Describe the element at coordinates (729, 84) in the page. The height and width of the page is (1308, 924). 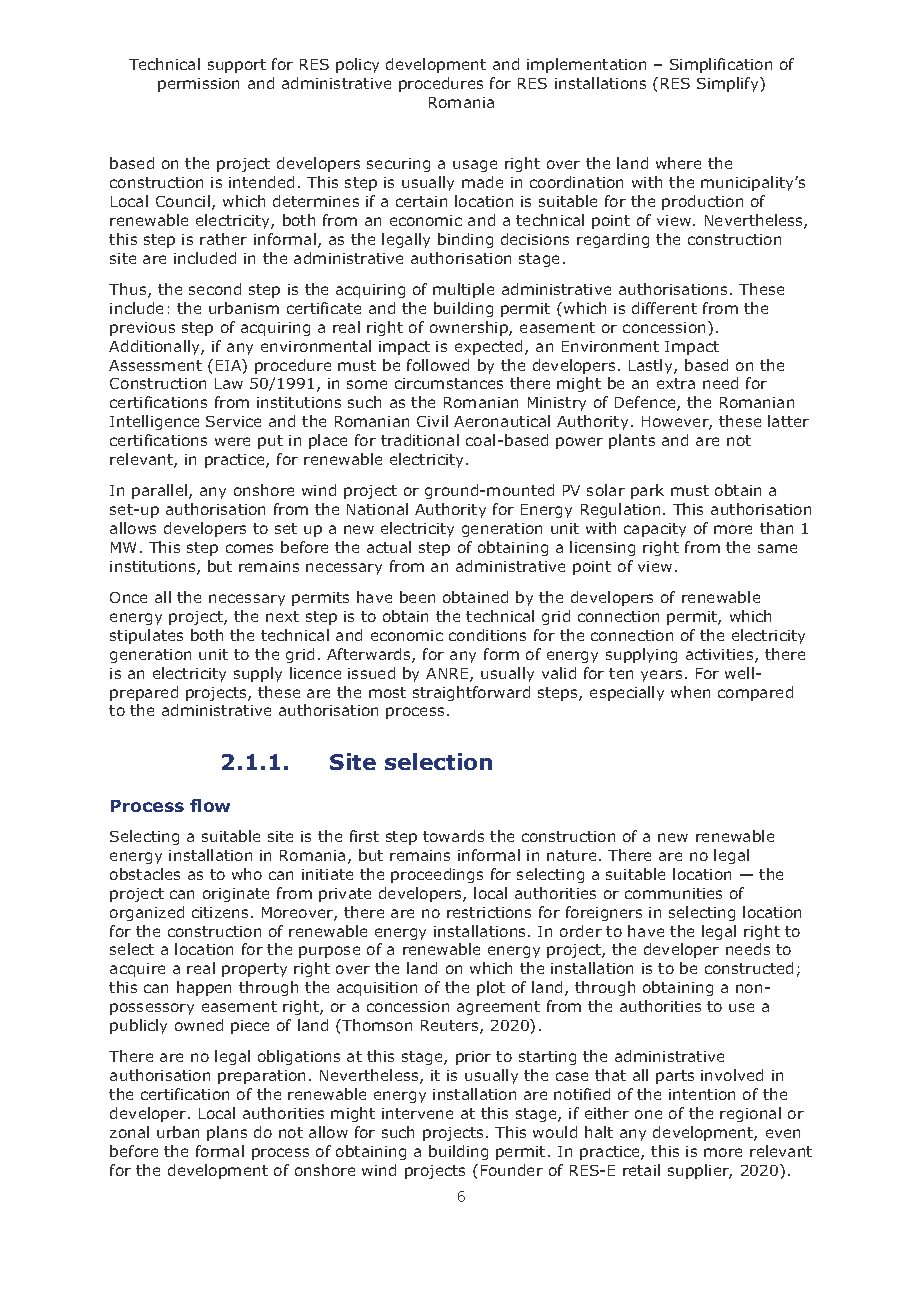
I see `Simplify` at that location.
